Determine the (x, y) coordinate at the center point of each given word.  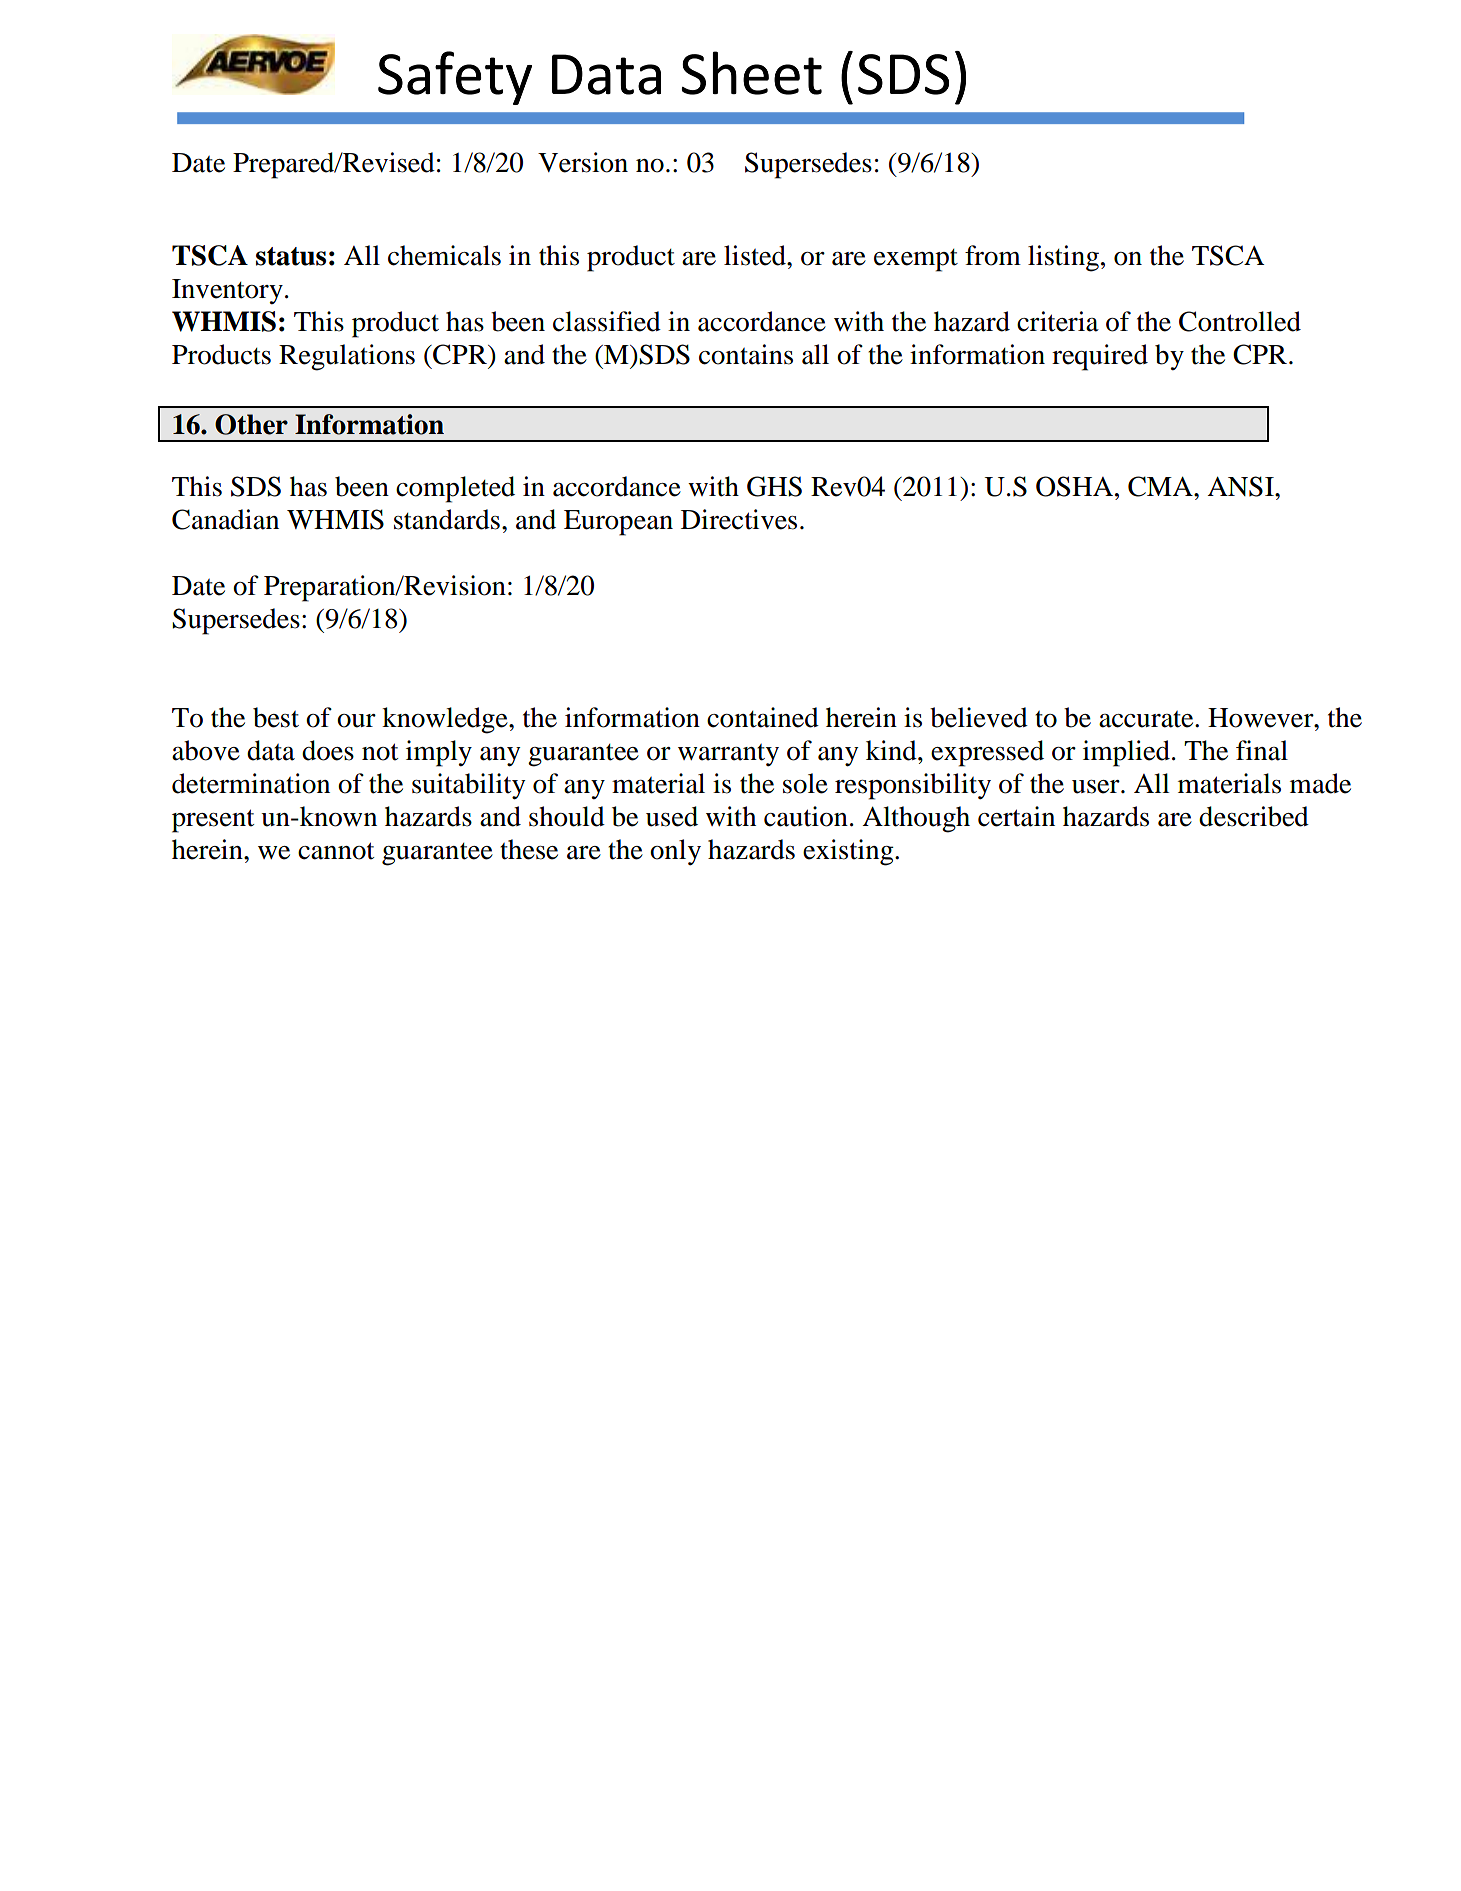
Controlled (1240, 321)
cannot (336, 851)
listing (1063, 258)
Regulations (347, 357)
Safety (455, 78)
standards (447, 519)
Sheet (751, 73)
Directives (739, 519)
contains (746, 354)
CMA (1161, 486)
